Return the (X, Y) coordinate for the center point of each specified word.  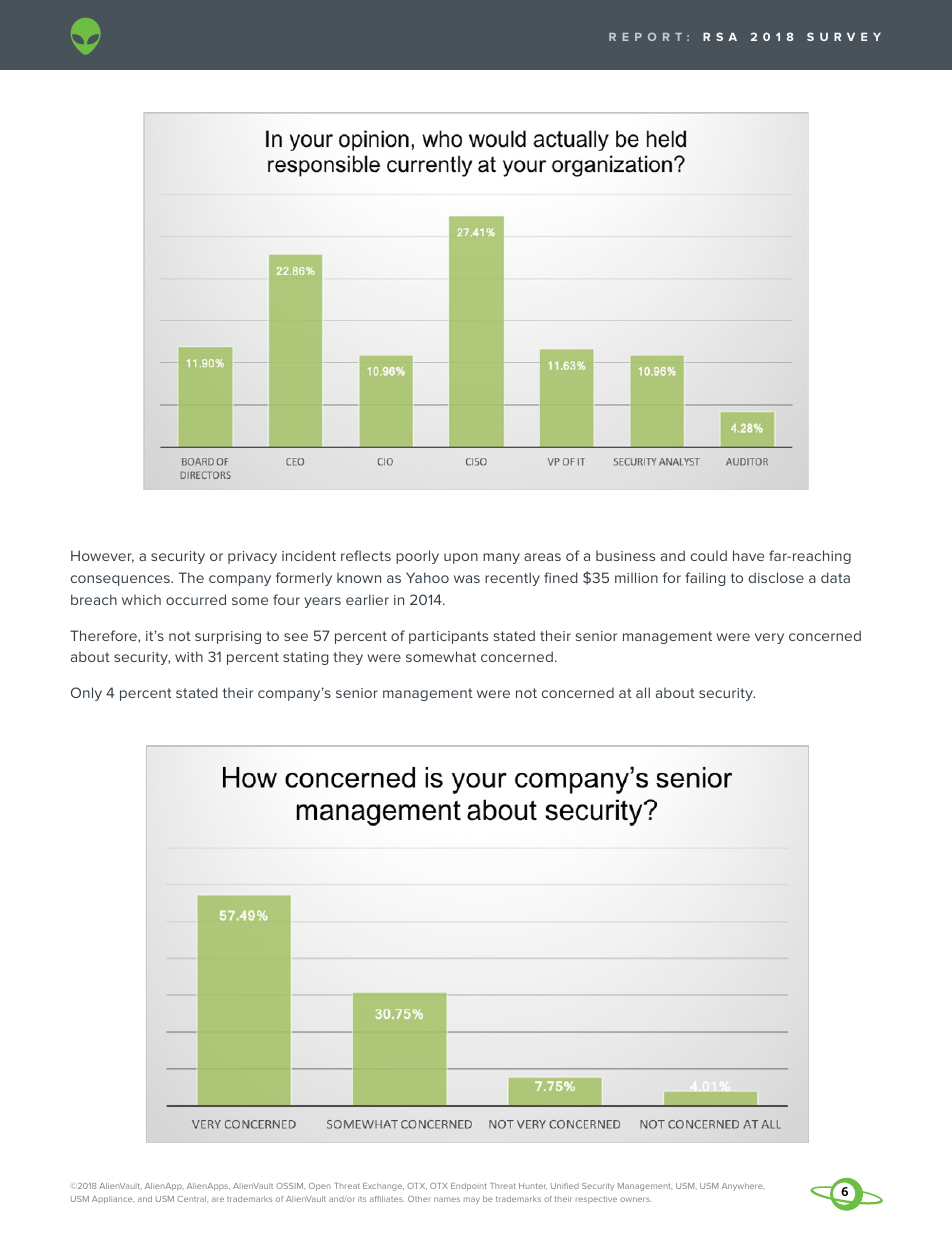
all (643, 692)
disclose (776, 577)
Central (192, 1199)
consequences (121, 580)
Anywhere (743, 1187)
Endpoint (469, 1187)
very (769, 638)
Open (320, 1187)
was (467, 579)
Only (86, 694)
